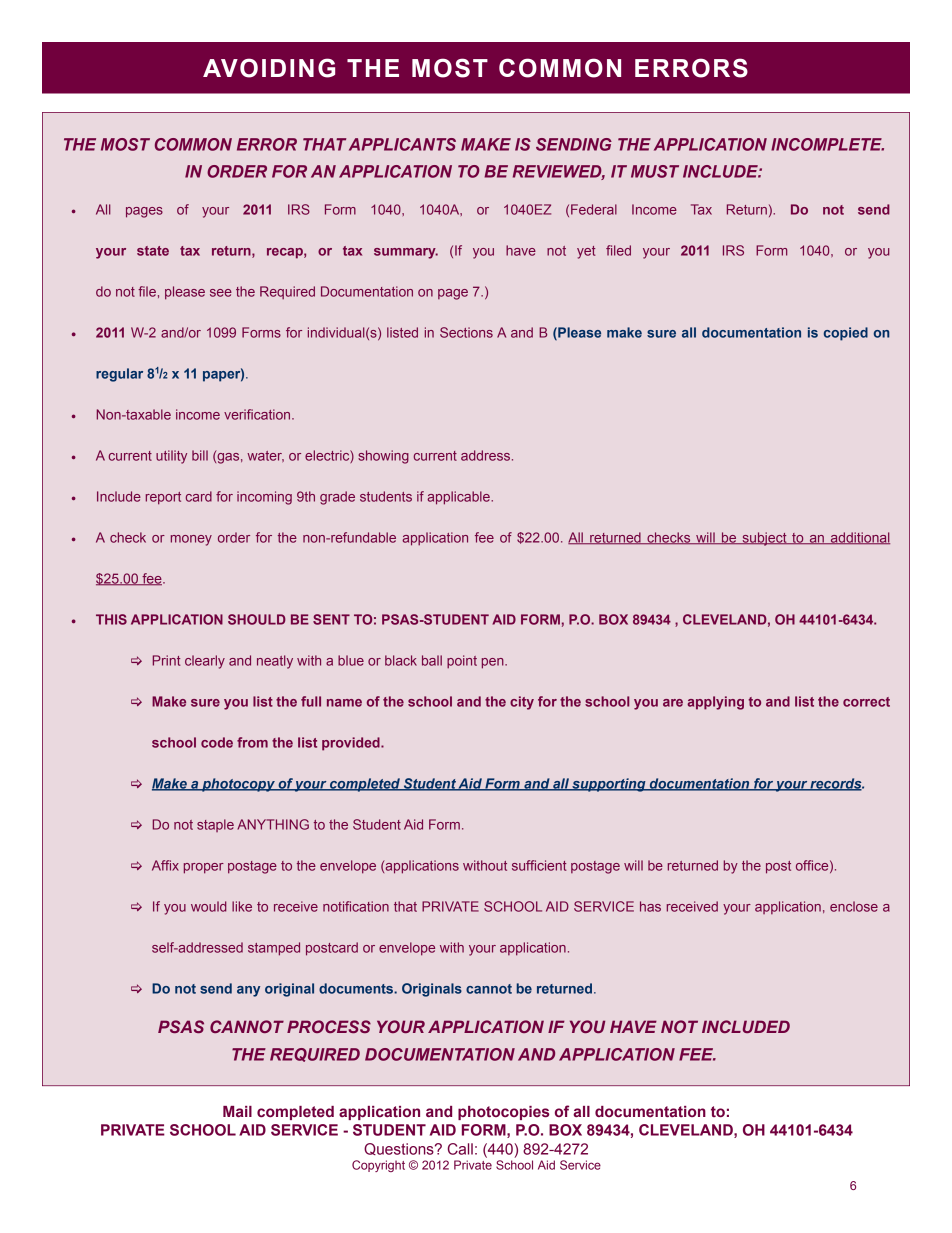 This screenshot has width=952, height=1233. Describe the element at coordinates (846, 334) in the screenshot. I see `copied` at that location.
